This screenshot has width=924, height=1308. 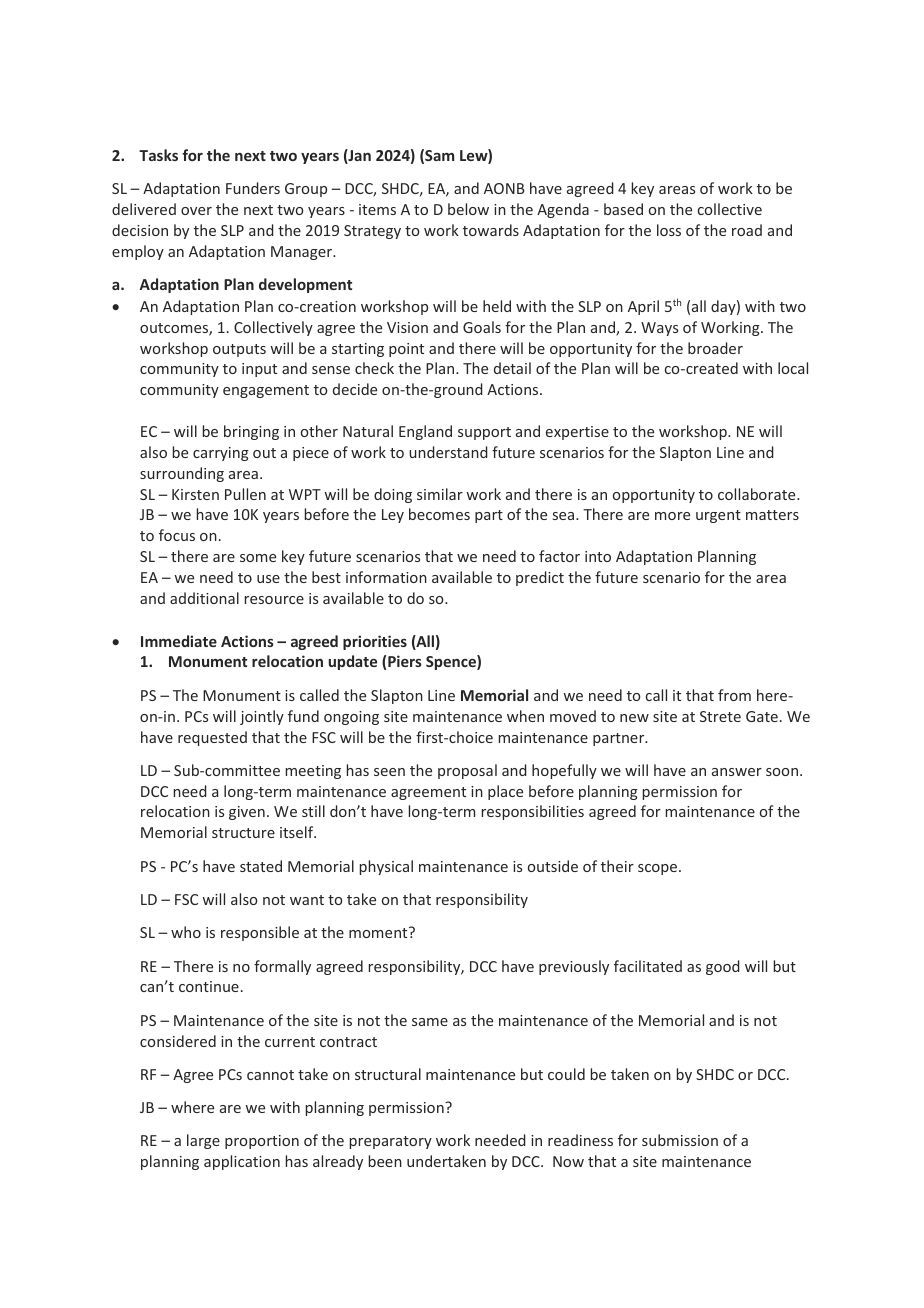 What do you see at coordinates (203, 1141) in the screenshot?
I see `large` at bounding box center [203, 1141].
